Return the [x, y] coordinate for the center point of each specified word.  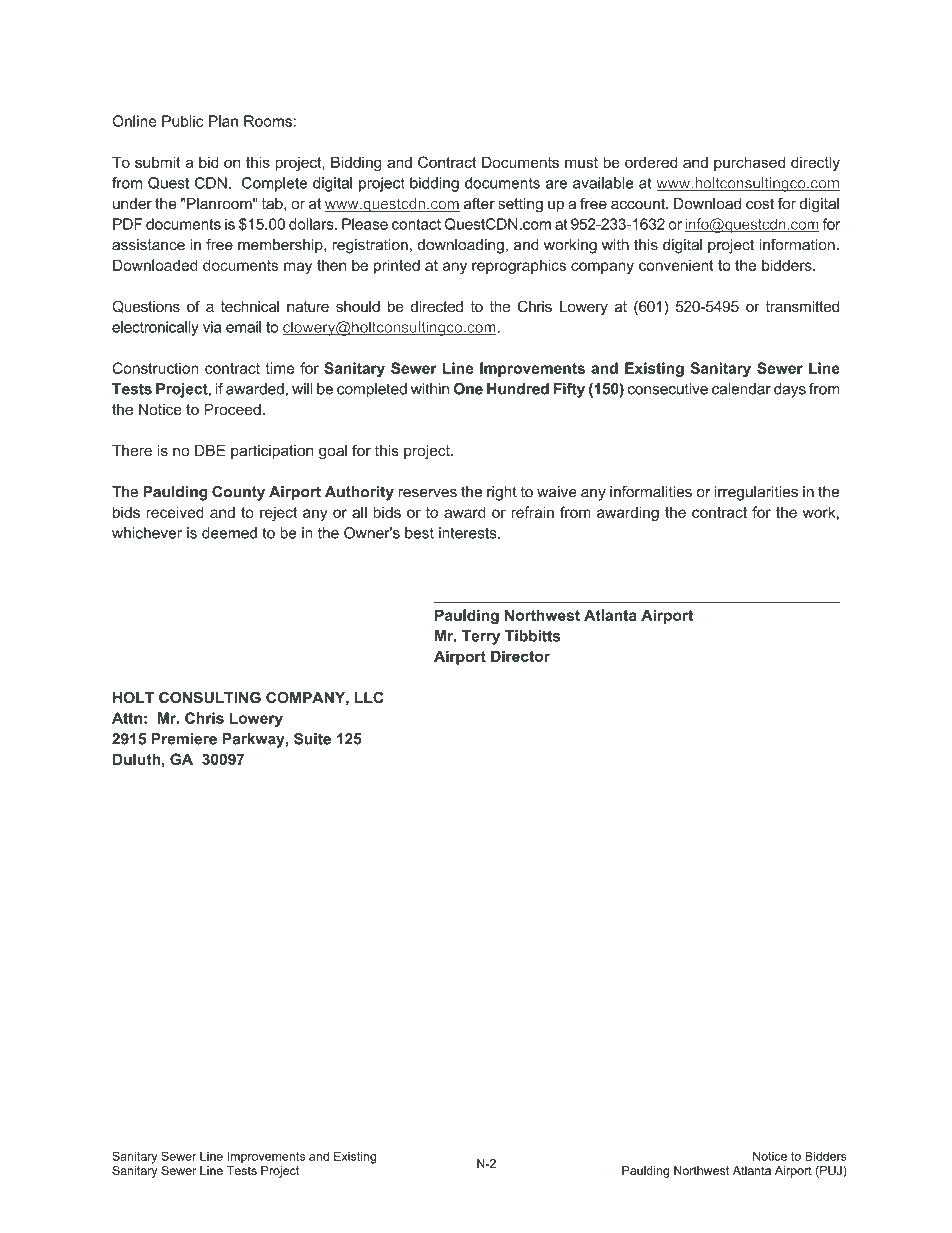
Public [183, 121]
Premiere [184, 739]
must [581, 162]
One [468, 389]
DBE [210, 450]
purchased [749, 163]
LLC [369, 697]
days [790, 390]
